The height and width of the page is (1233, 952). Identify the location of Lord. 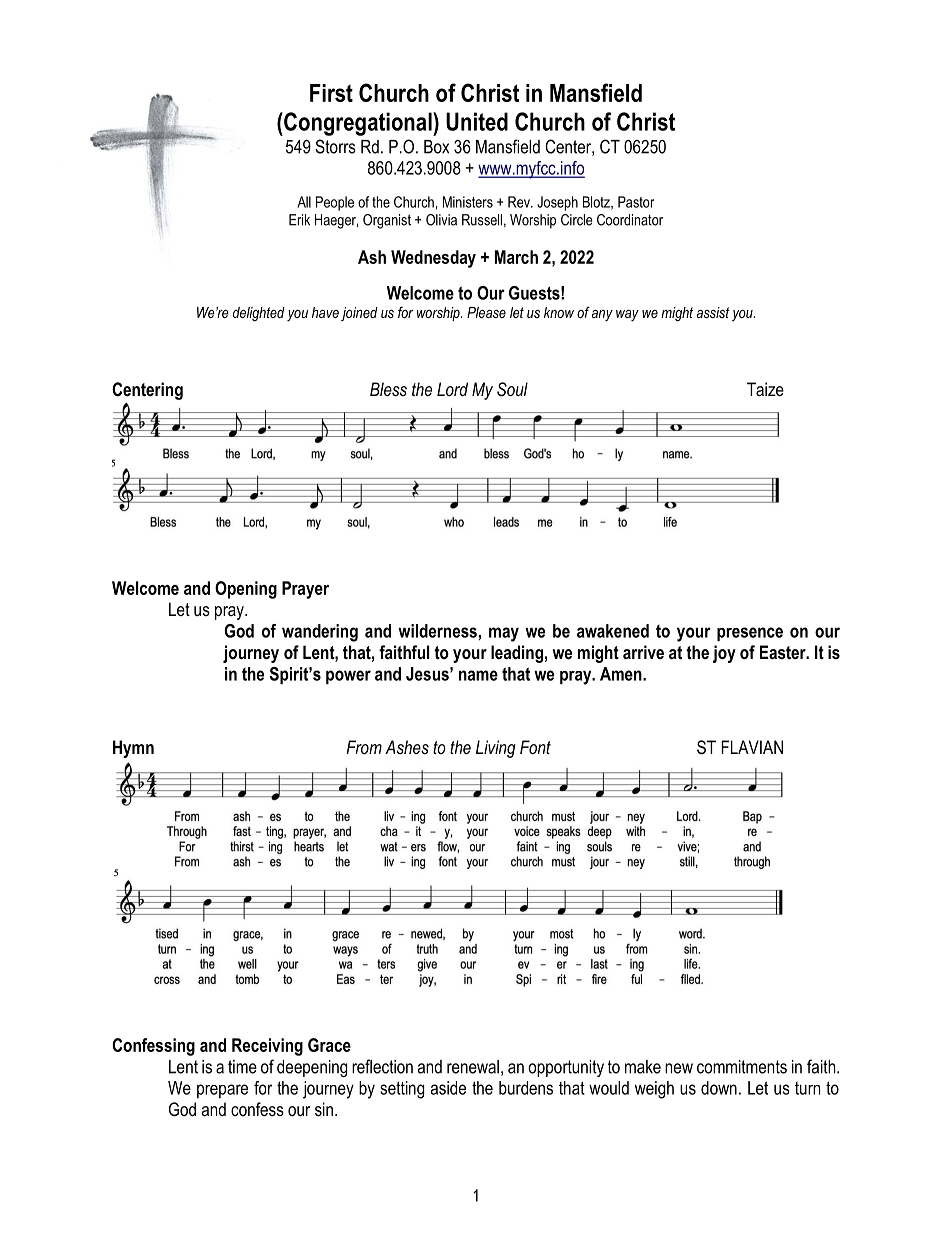
(452, 389).
